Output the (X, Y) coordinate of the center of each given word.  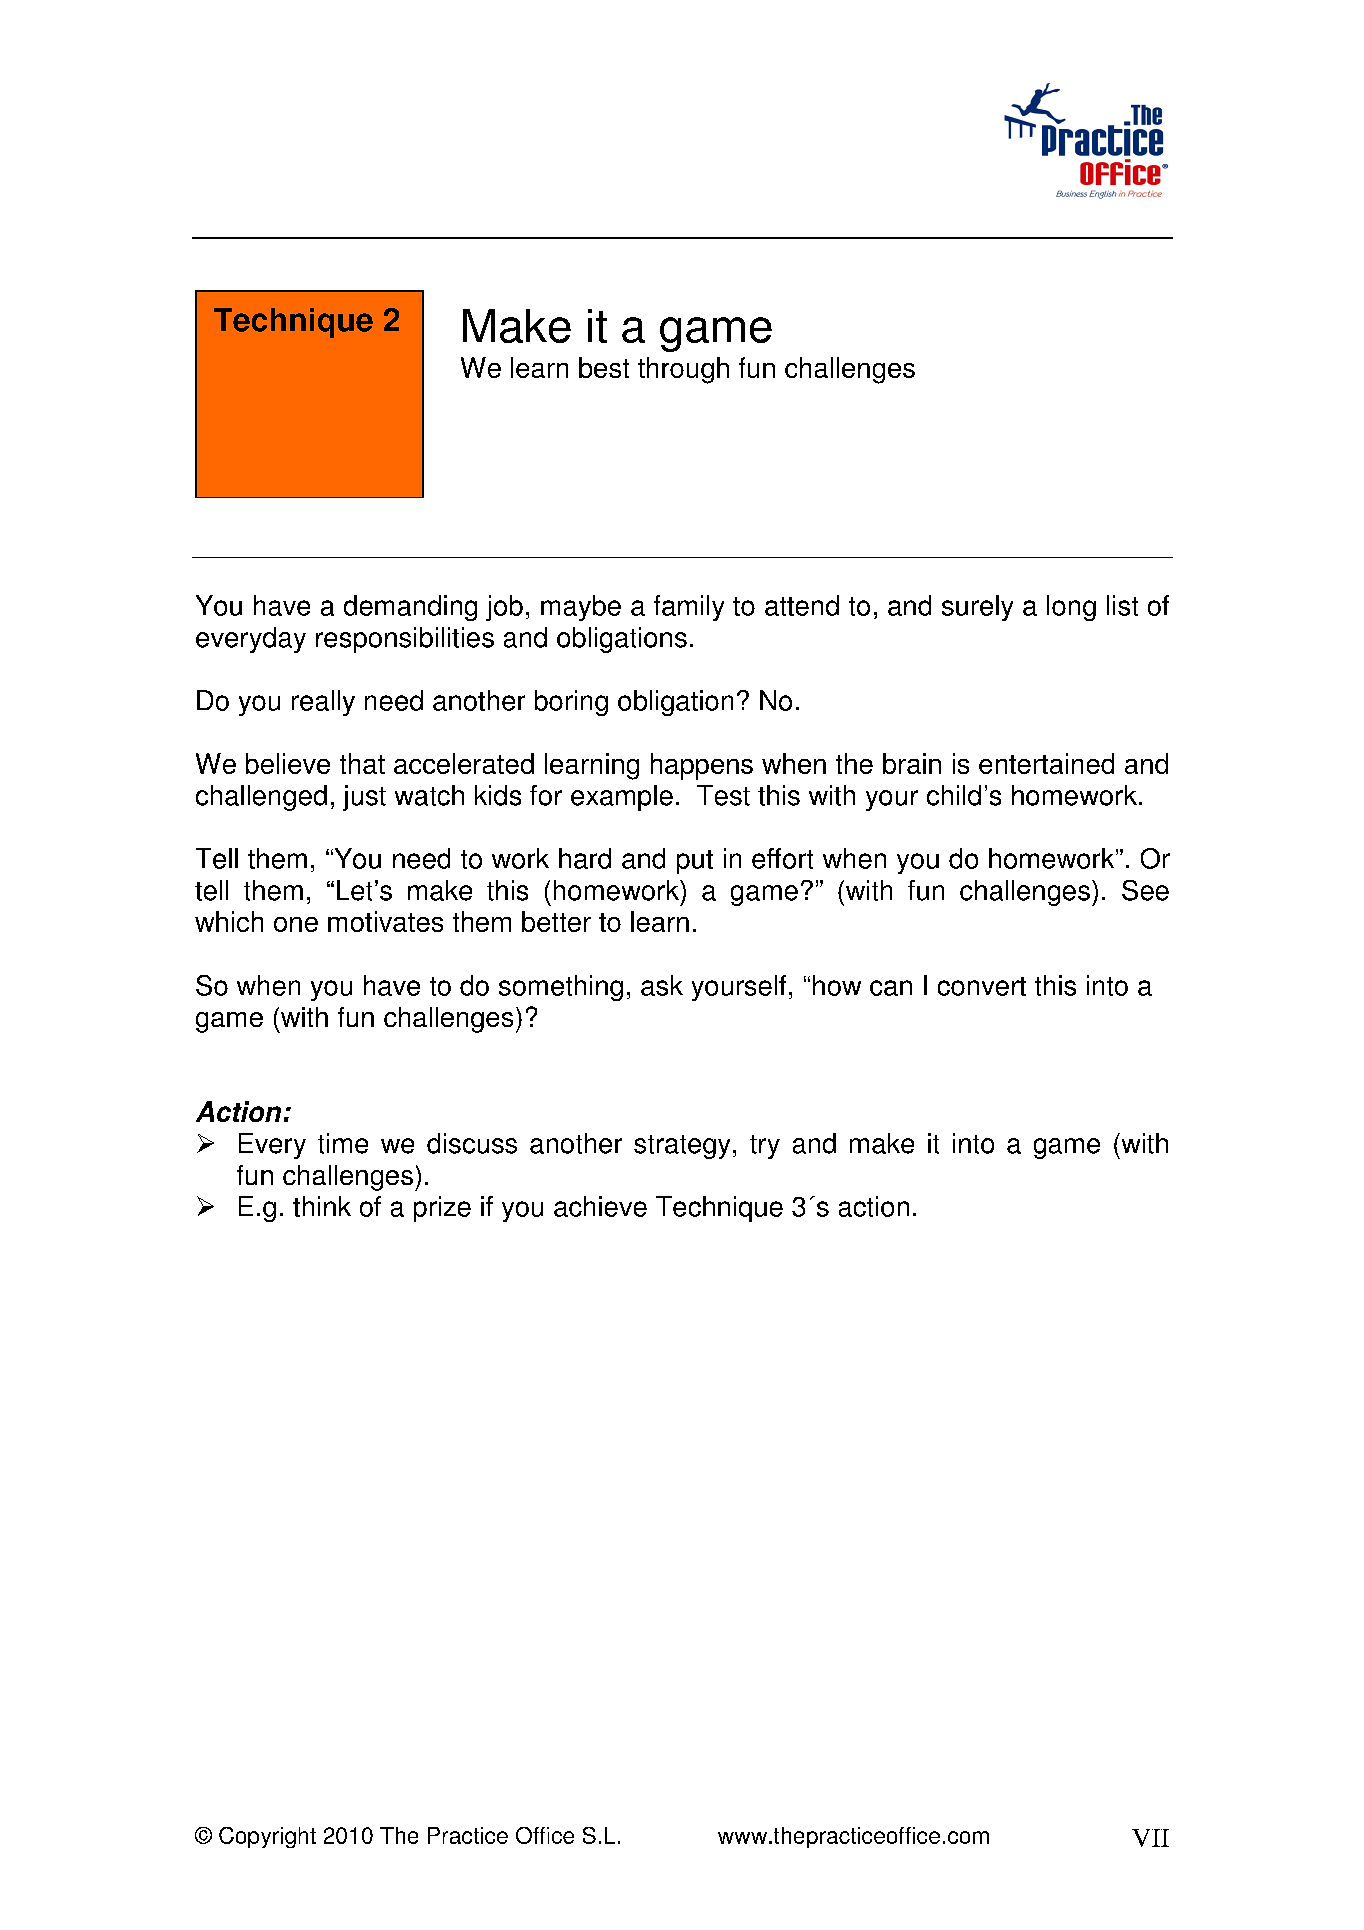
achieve (600, 1206)
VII (1150, 1838)
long (1071, 608)
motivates (385, 921)
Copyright (267, 1837)
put (695, 862)
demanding (410, 608)
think (322, 1206)
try (765, 1147)
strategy (682, 1147)
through (683, 370)
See (1145, 890)
